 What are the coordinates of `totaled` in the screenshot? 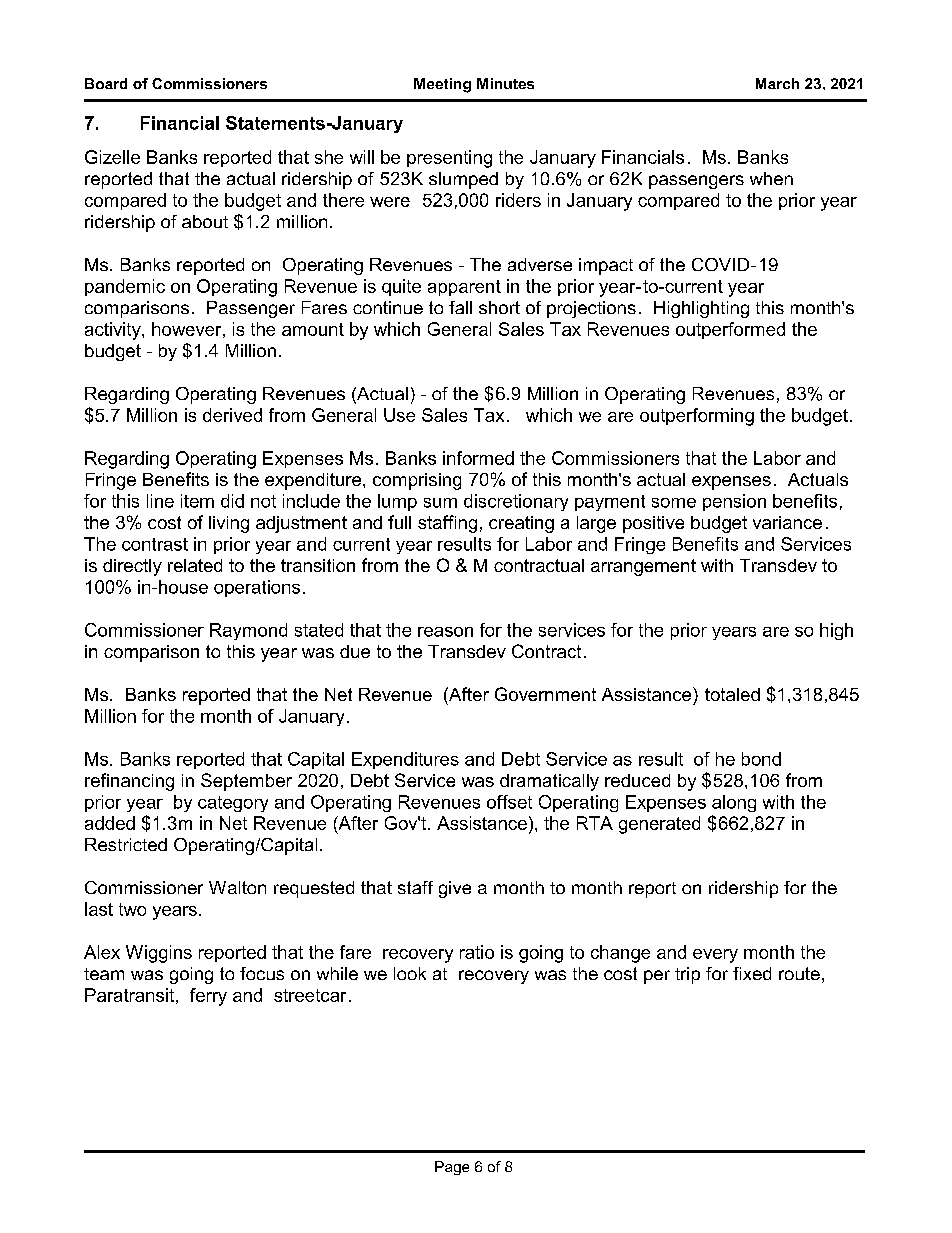 It's located at (732, 694).
